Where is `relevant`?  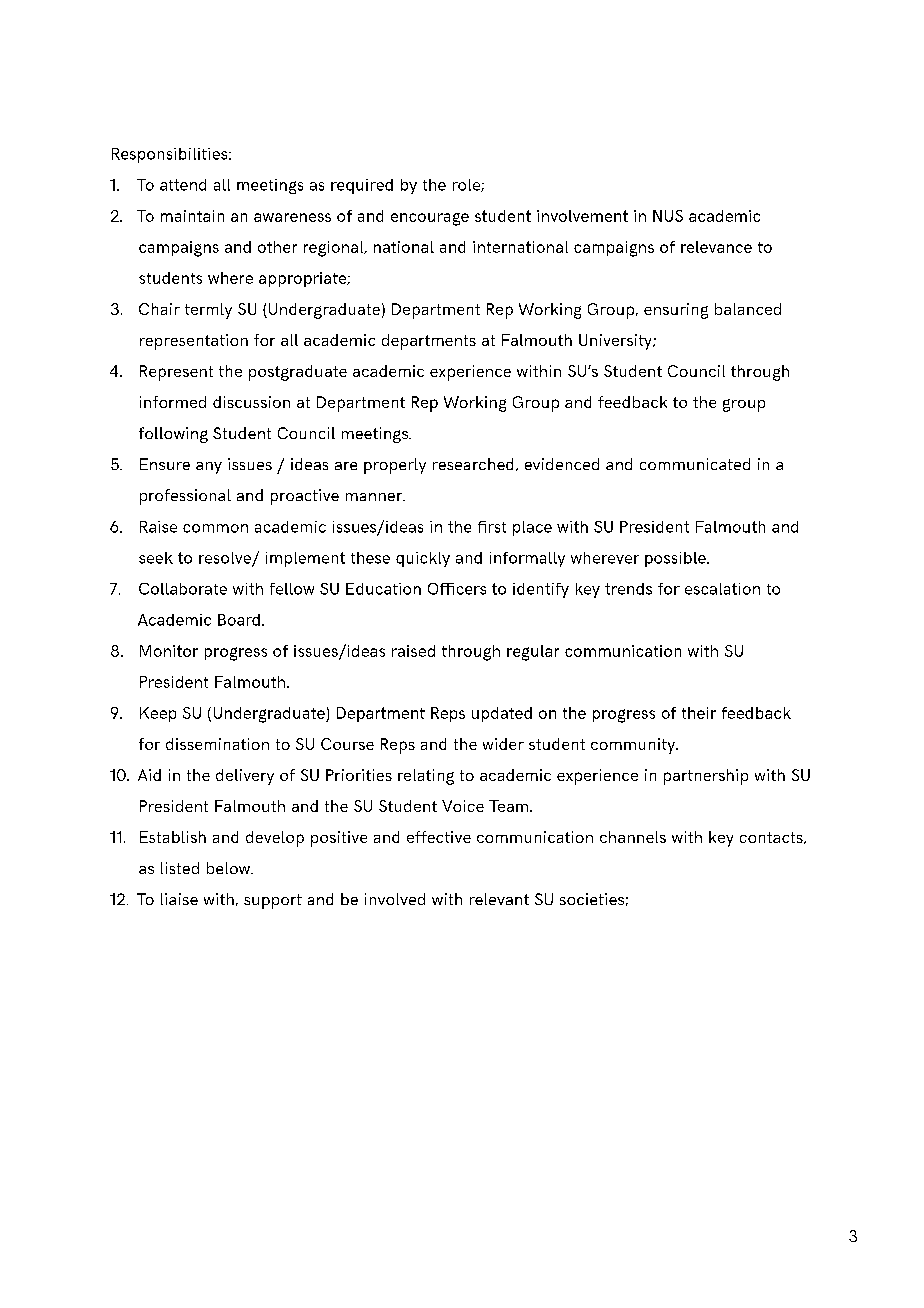
relevant is located at coordinates (499, 899).
